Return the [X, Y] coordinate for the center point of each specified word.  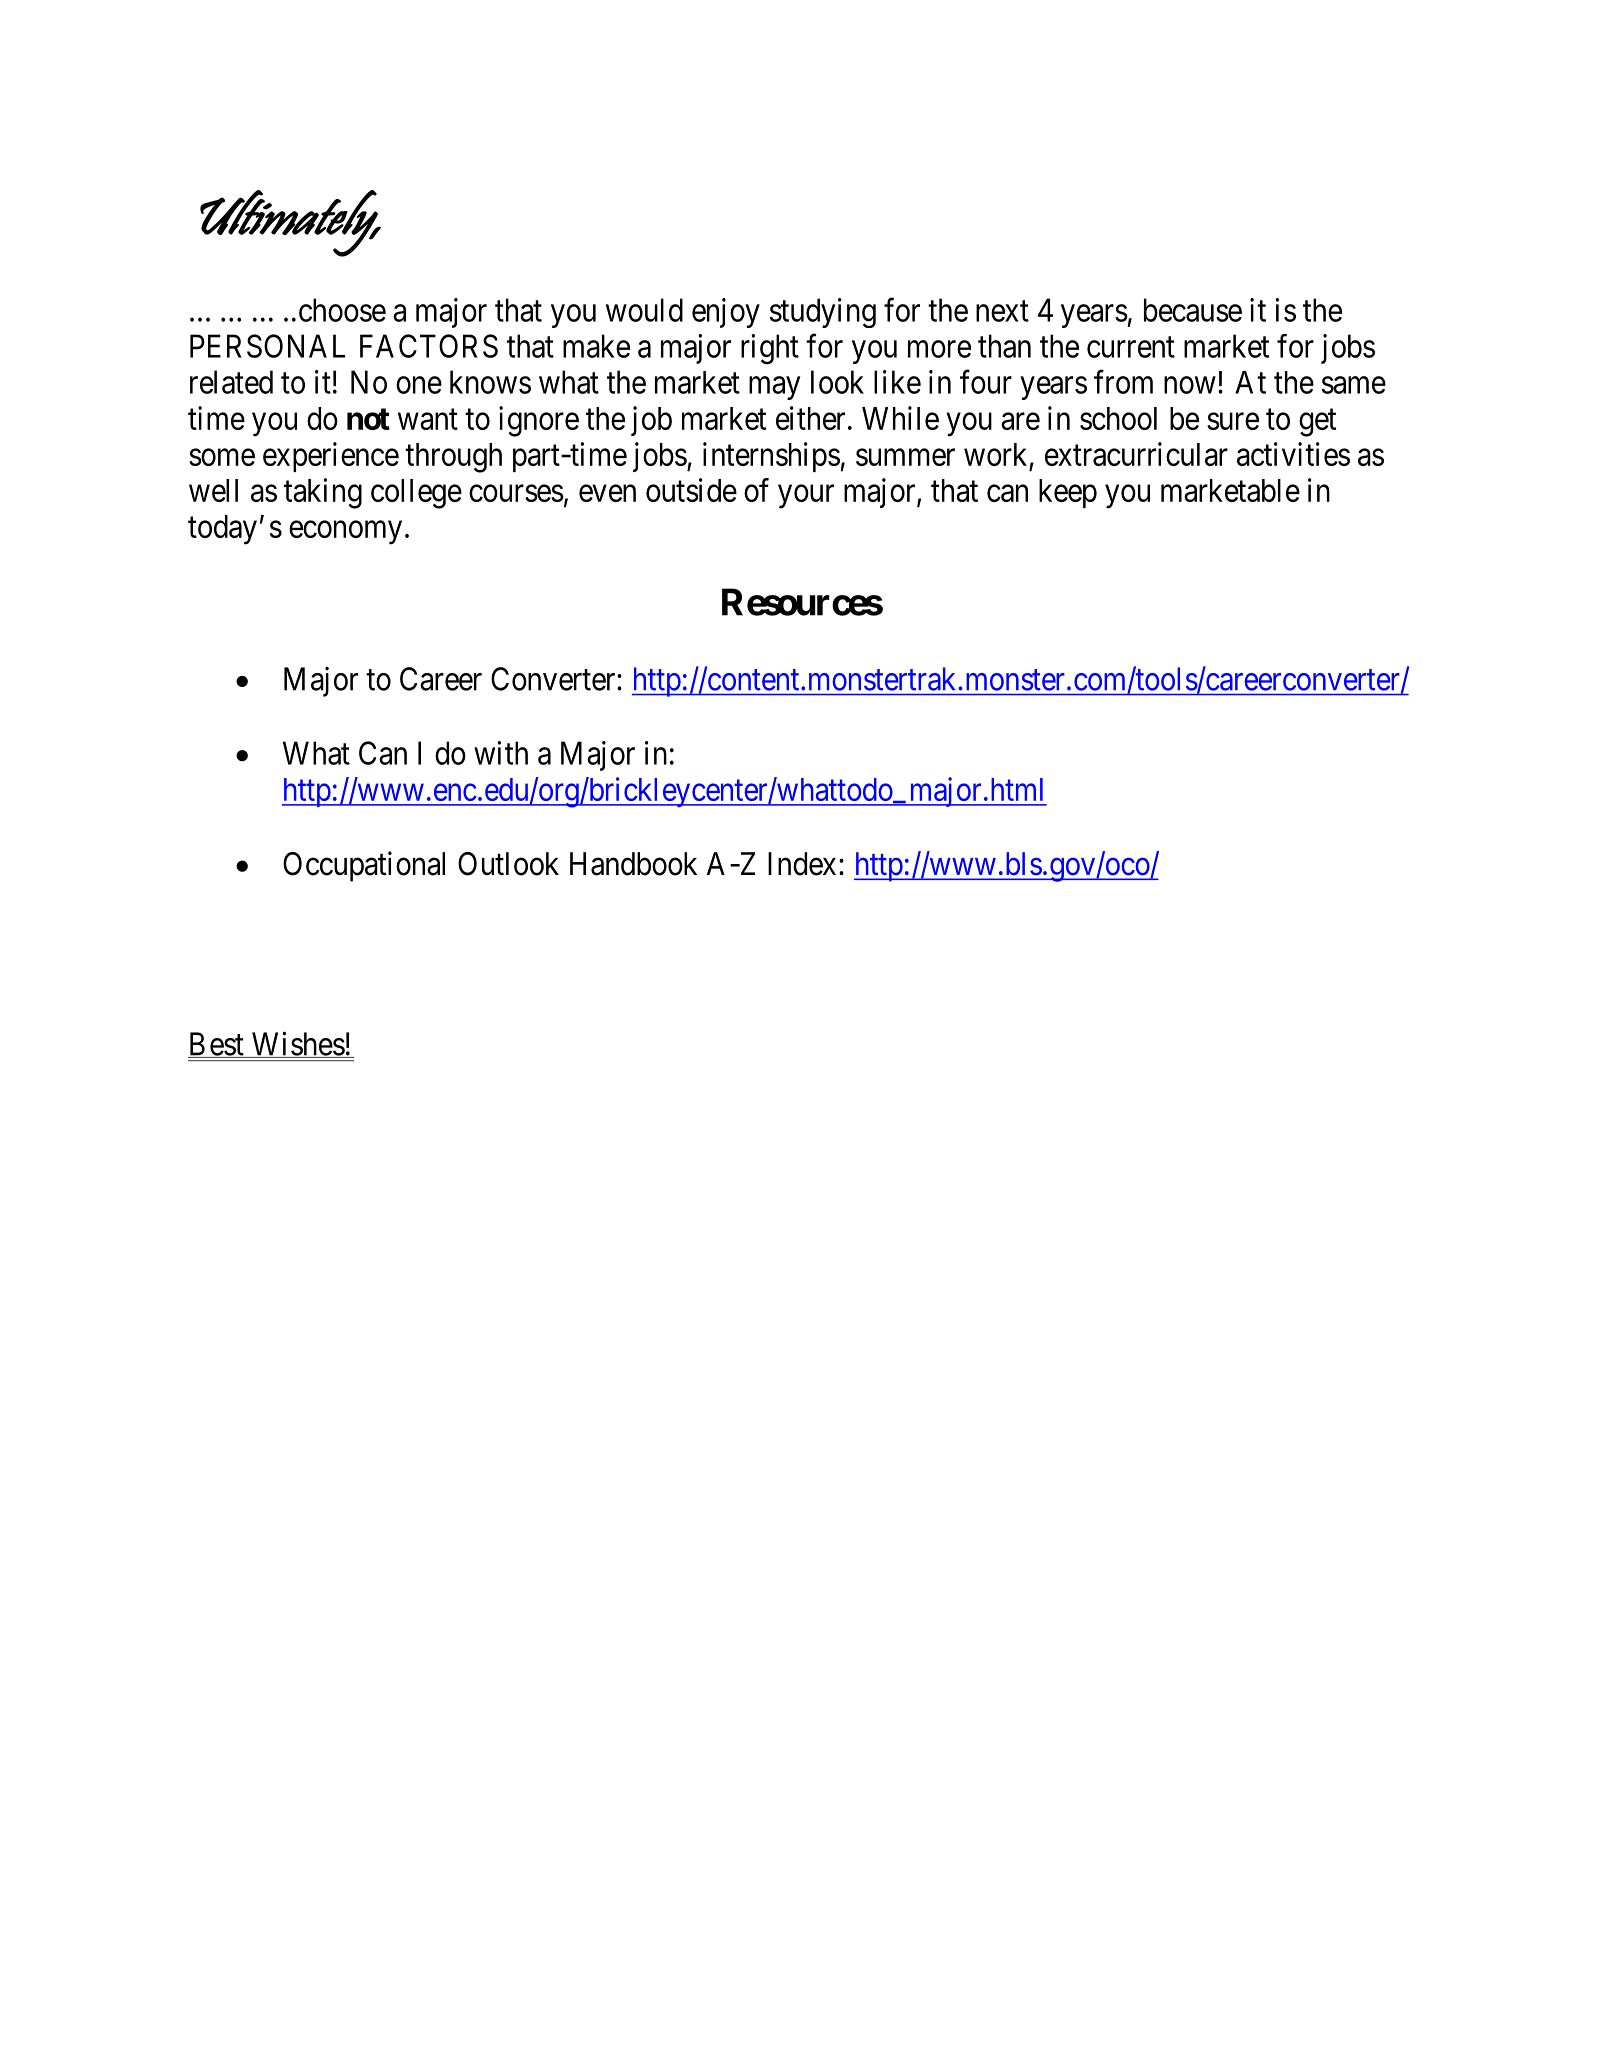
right [770, 349]
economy [345, 533]
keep [1068, 493]
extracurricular [1136, 454]
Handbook [633, 864]
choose [342, 310]
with [501, 753]
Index [802, 864]
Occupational [364, 866]
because [1193, 310]
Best [217, 1045]
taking [323, 493]
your [806, 497]
